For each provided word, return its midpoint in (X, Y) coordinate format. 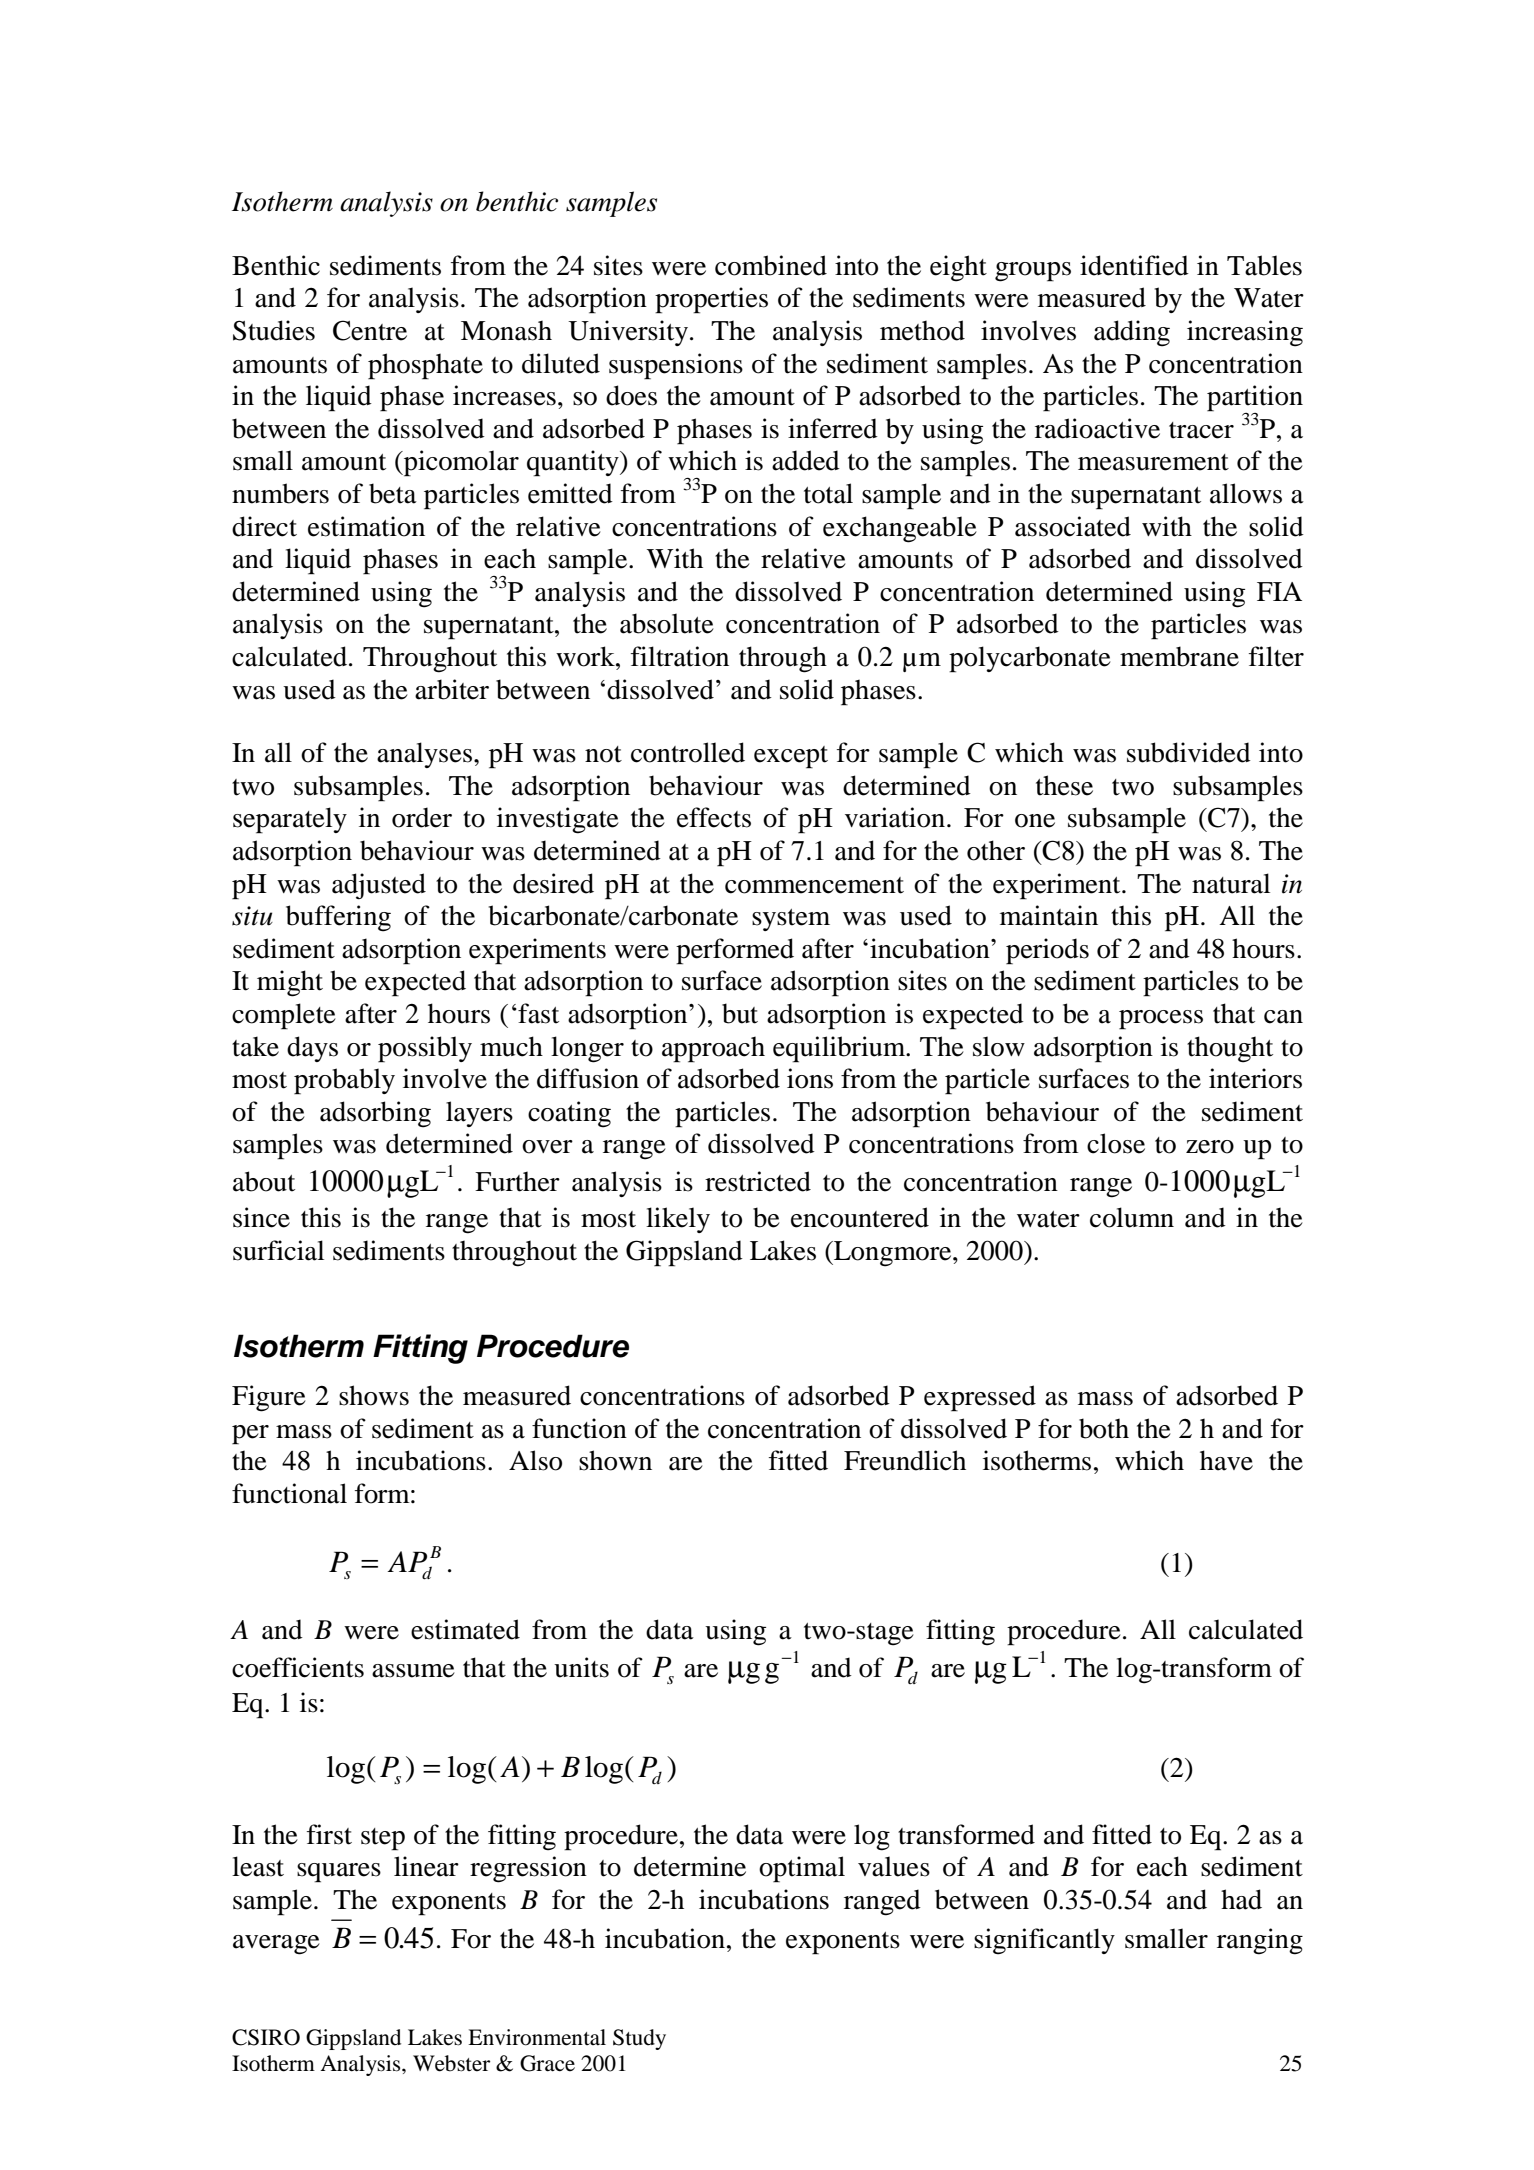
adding (1132, 333)
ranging (1260, 1941)
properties (711, 300)
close (1116, 1143)
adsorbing (375, 1114)
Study (639, 2039)
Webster (451, 2063)
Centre (370, 330)
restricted (758, 1181)
